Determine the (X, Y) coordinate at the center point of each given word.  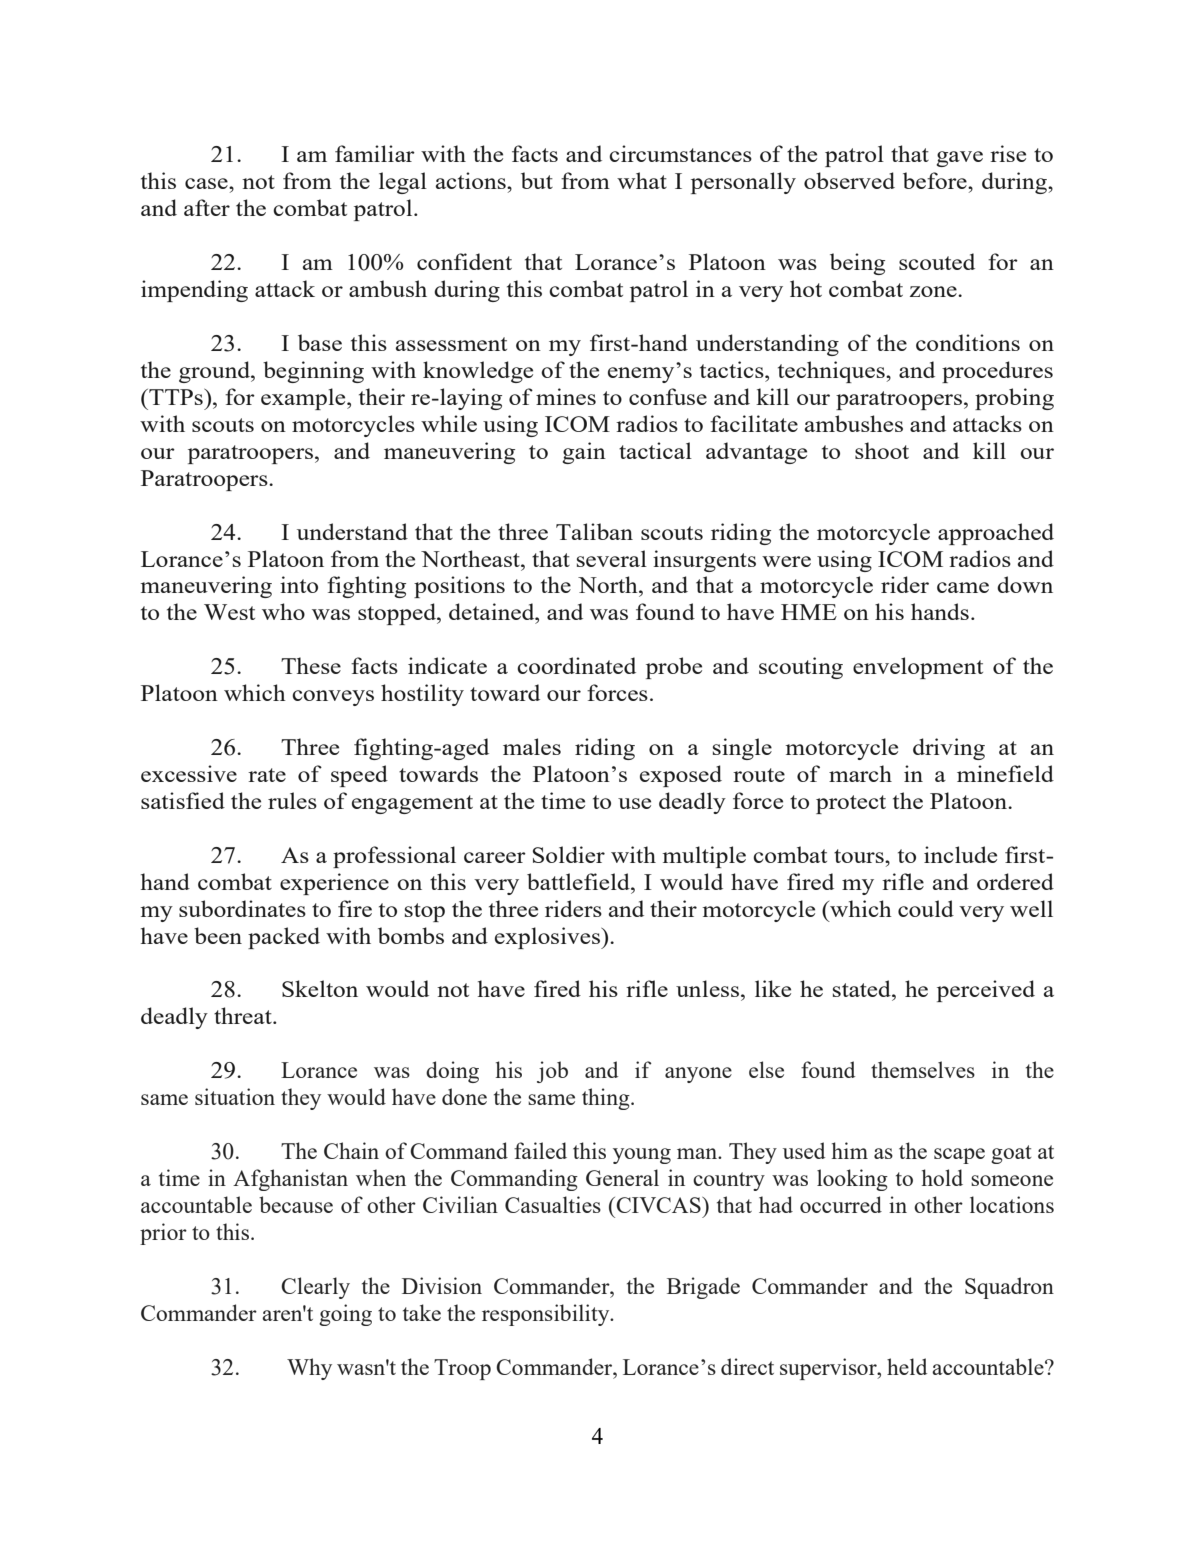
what (642, 180)
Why (309, 1369)
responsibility (547, 1315)
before (936, 180)
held (907, 1366)
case (207, 183)
